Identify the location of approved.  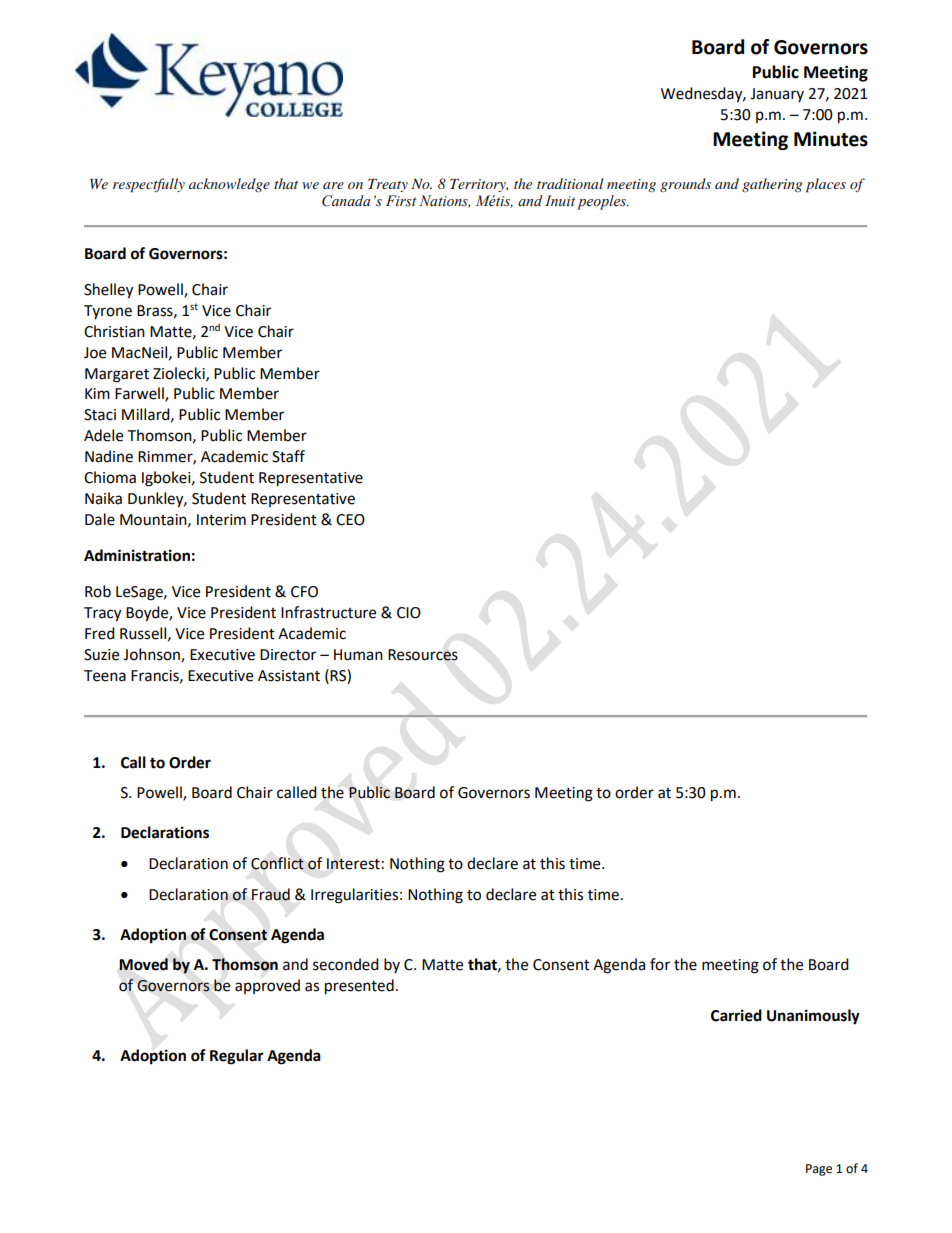
(267, 986).
